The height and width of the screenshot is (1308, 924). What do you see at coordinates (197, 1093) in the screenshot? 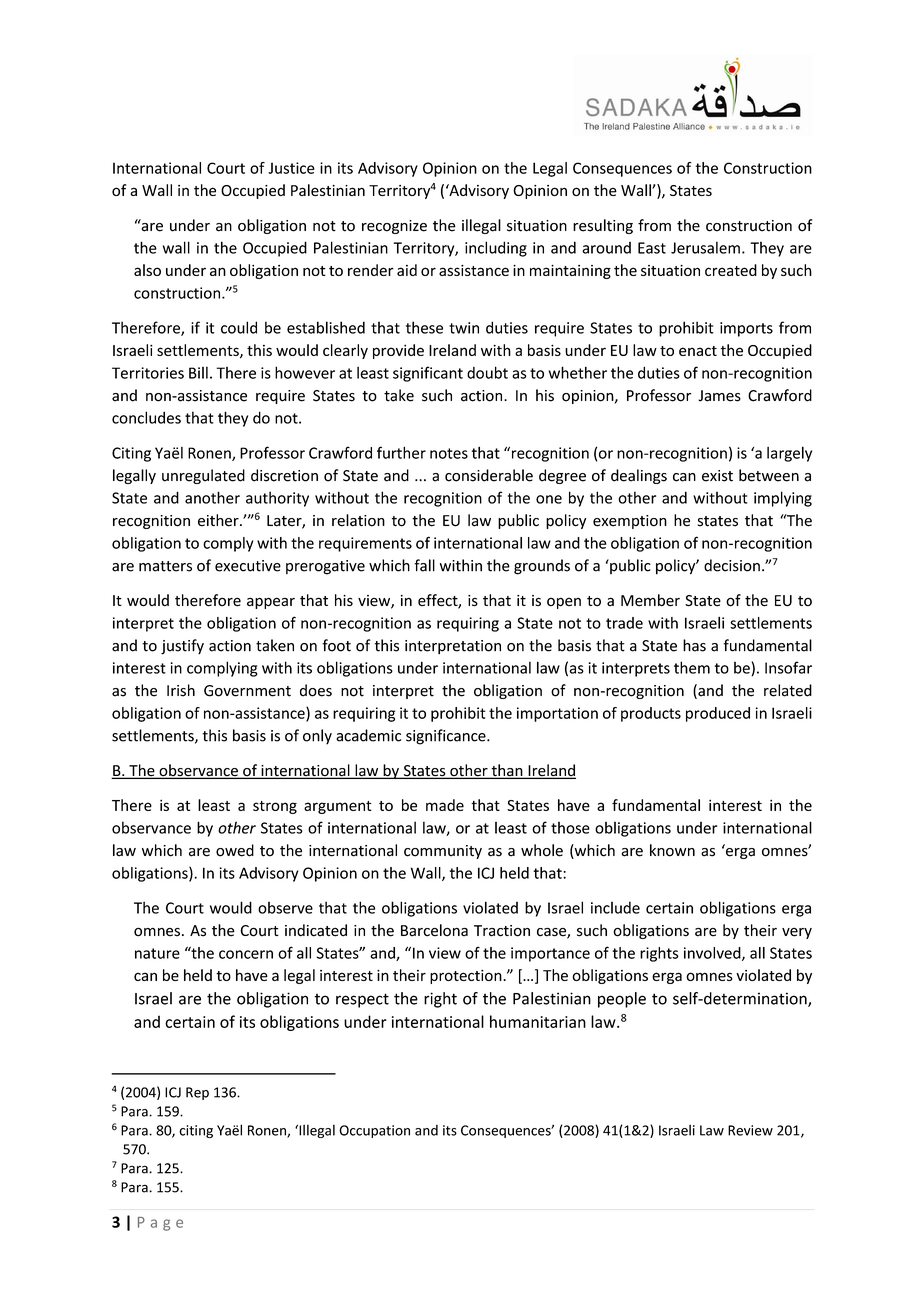
I see `Rep` at bounding box center [197, 1093].
